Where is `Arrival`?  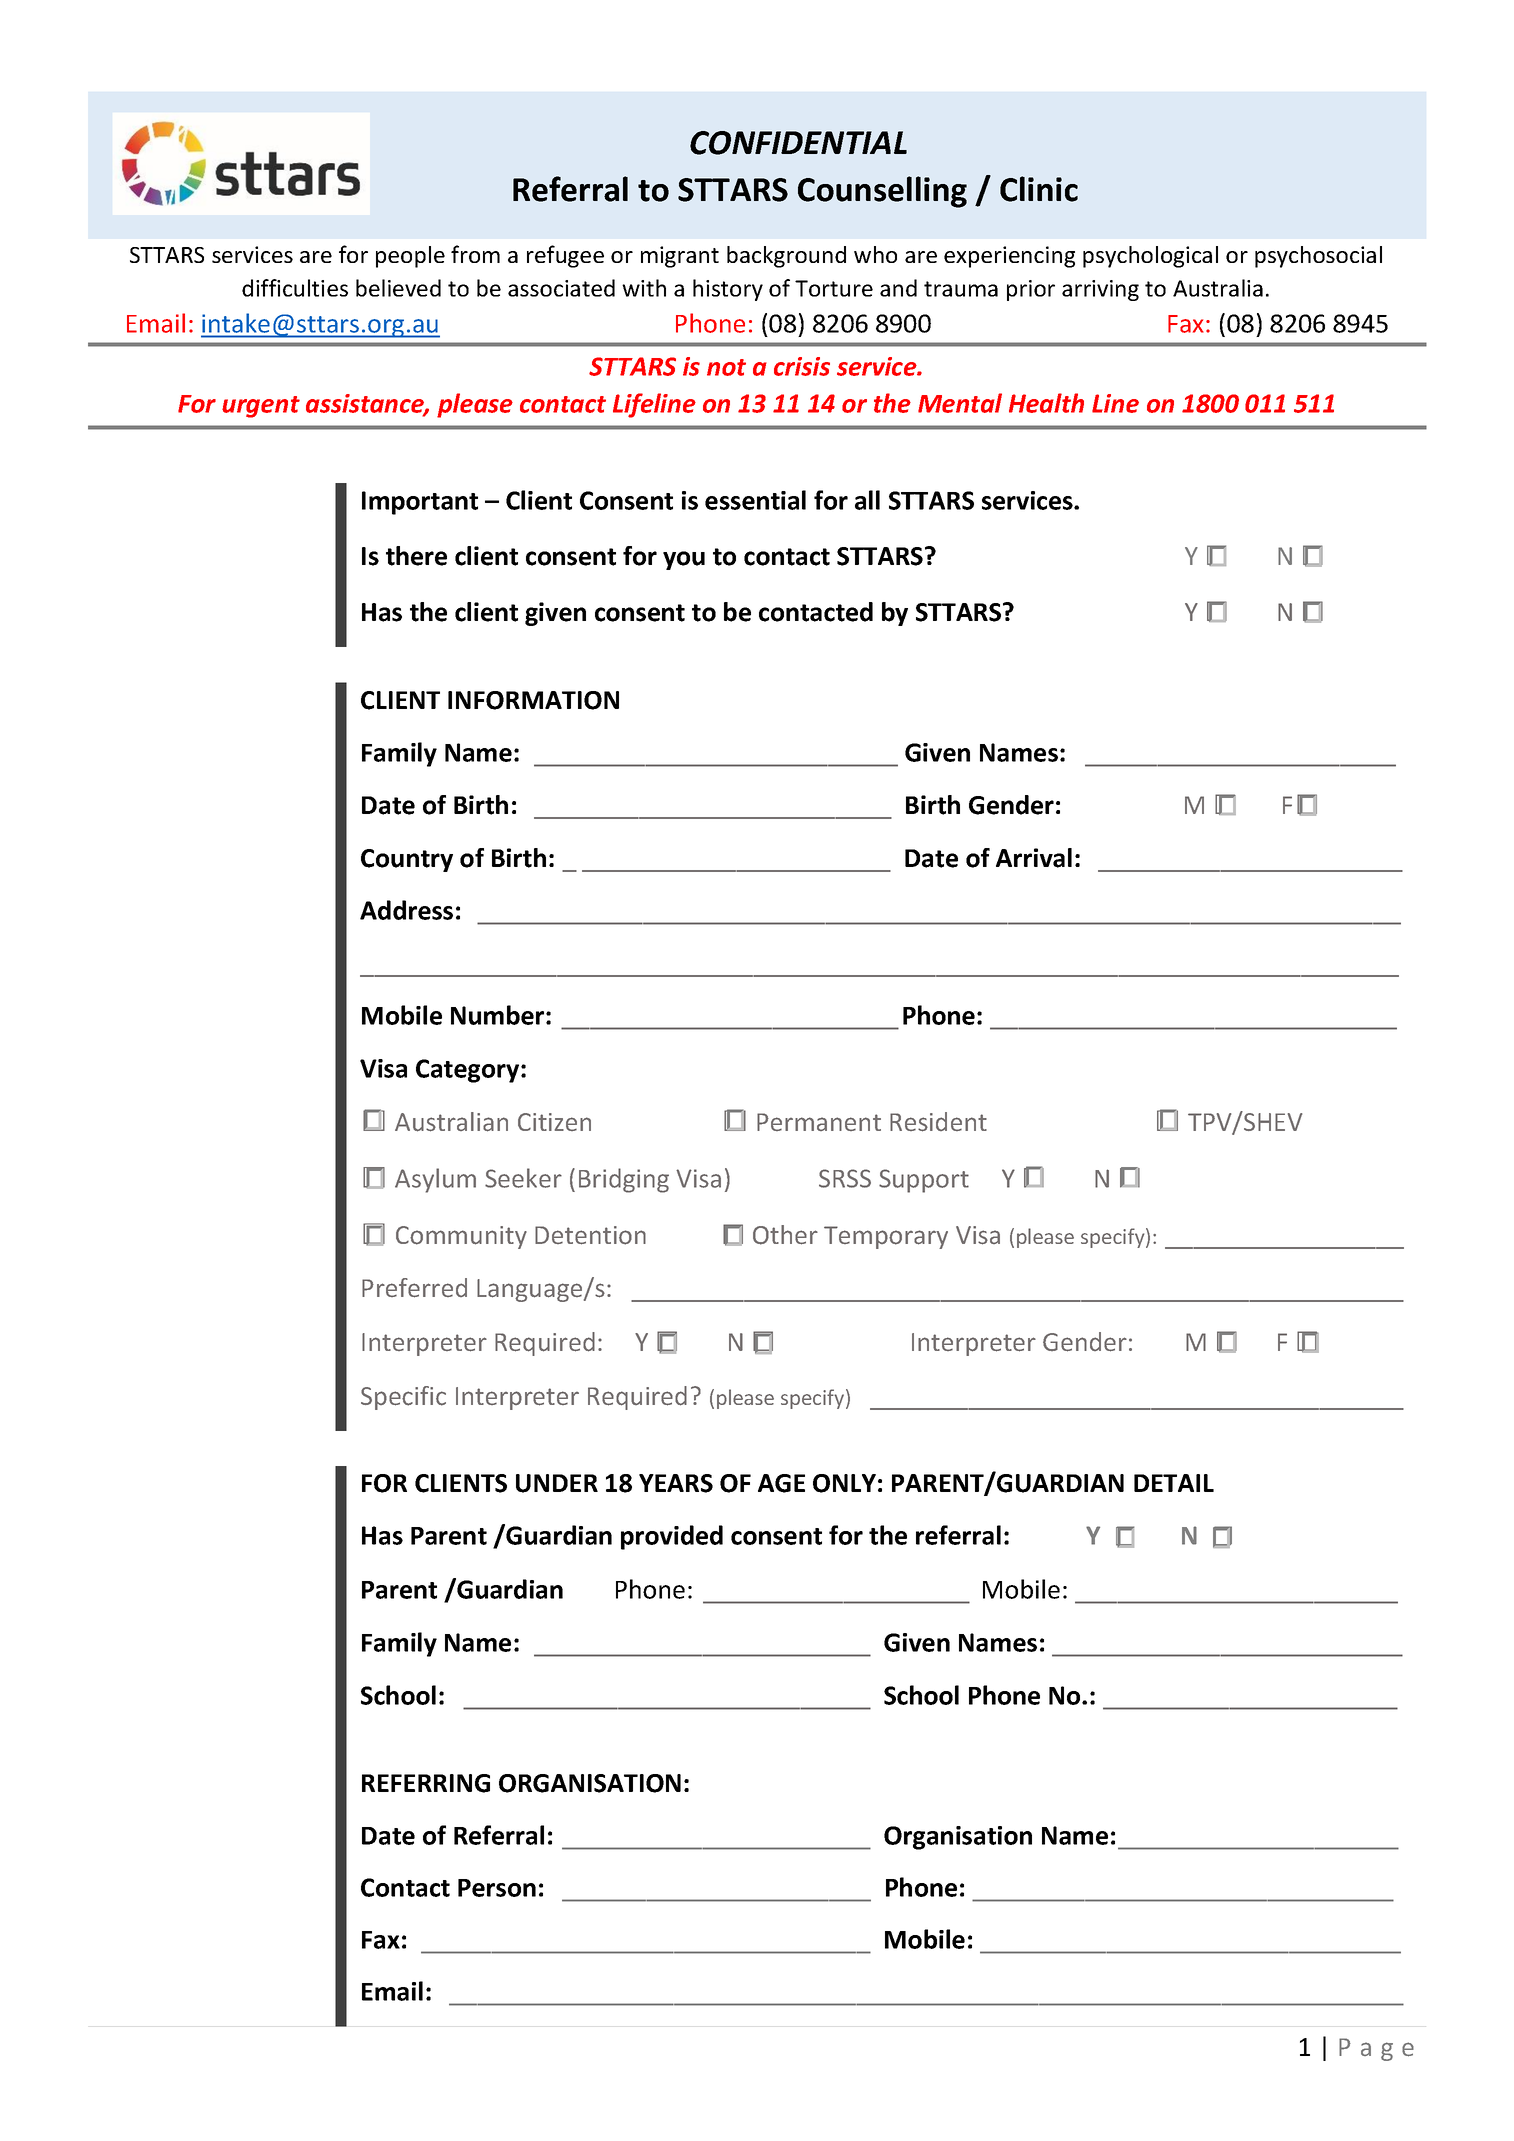
Arrival is located at coordinates (1034, 858).
